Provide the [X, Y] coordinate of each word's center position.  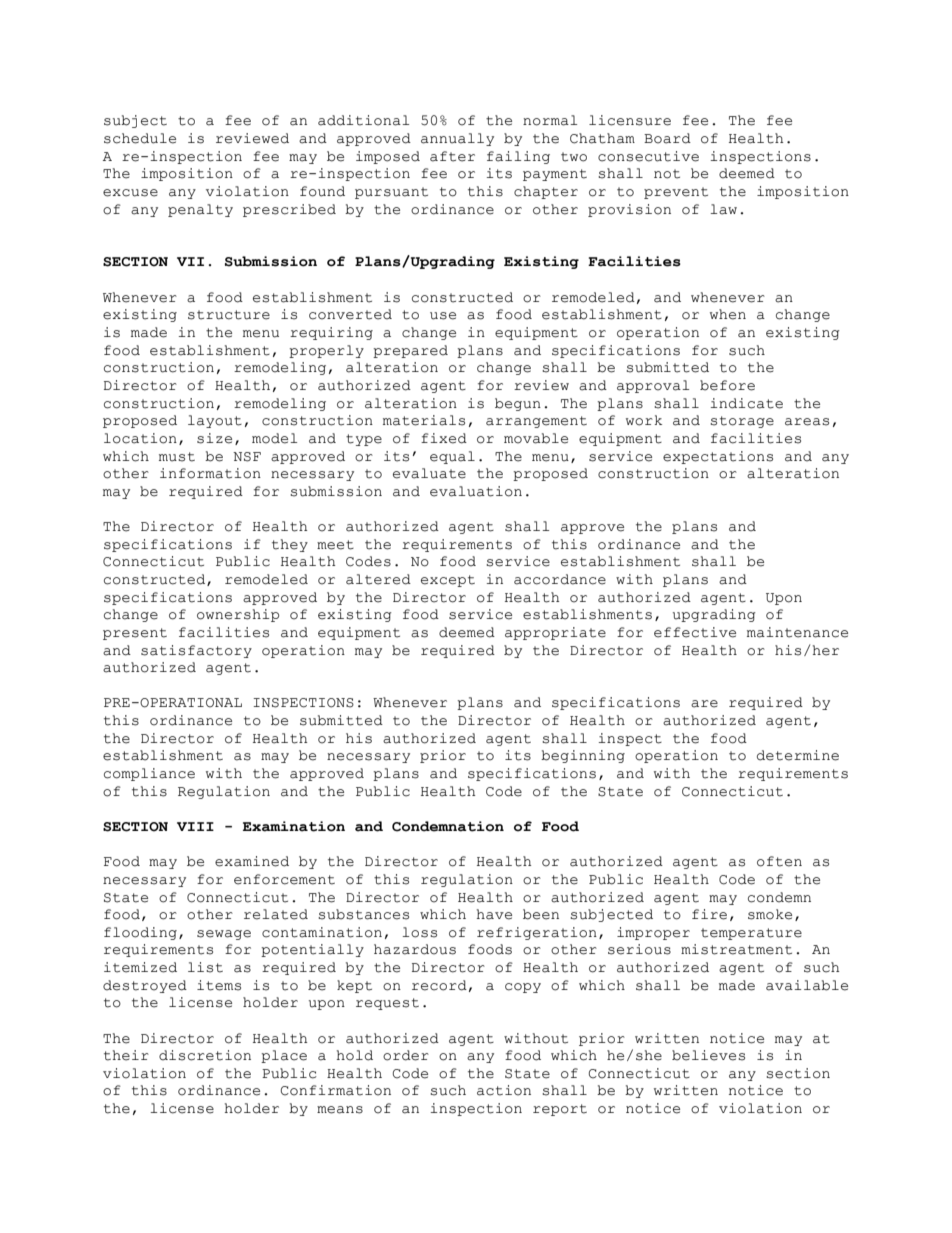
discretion [205, 1055]
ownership [238, 615]
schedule [140, 138]
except [448, 581]
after [452, 156]
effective [695, 632]
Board [667, 138]
